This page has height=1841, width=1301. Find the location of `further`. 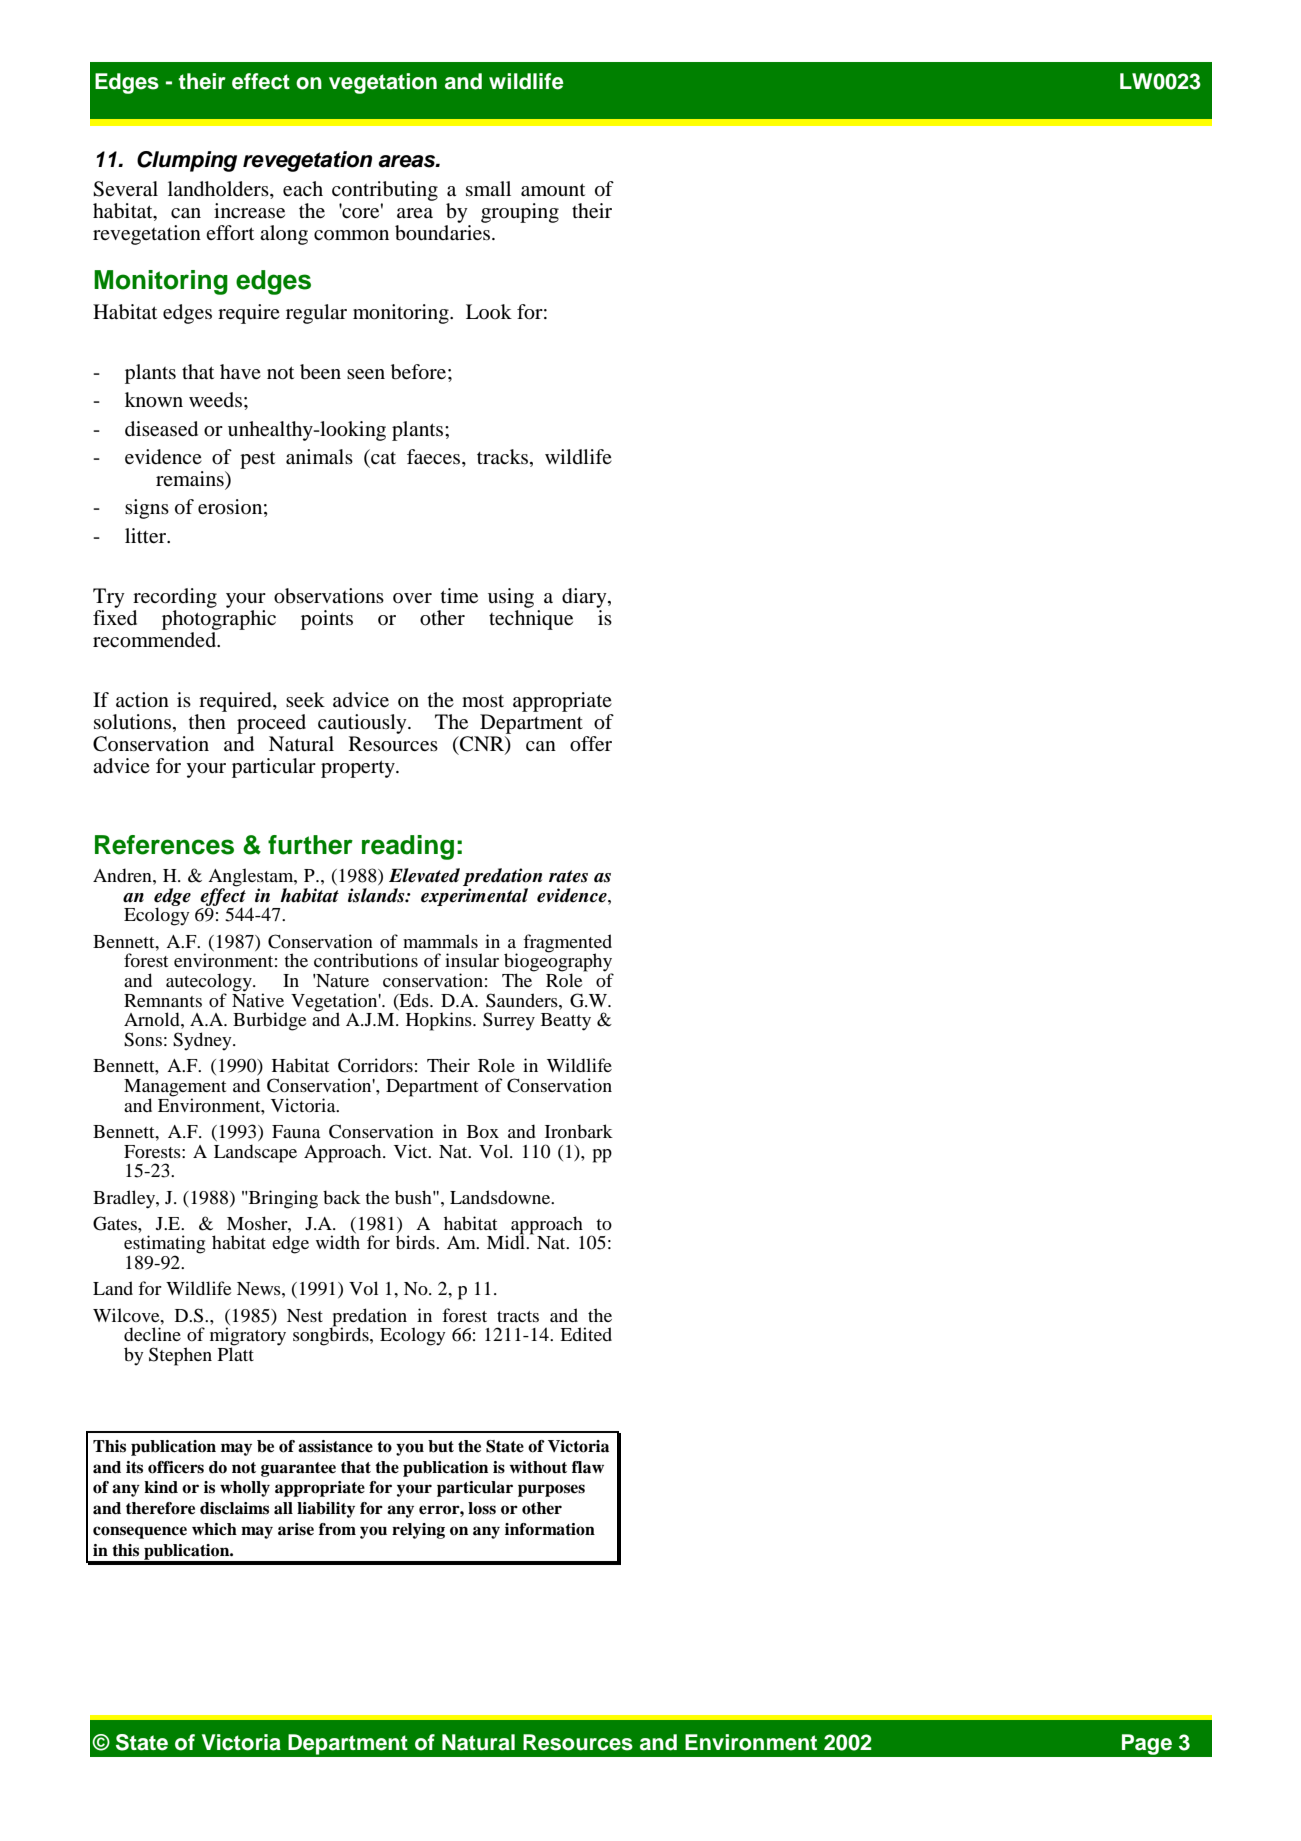

further is located at coordinates (310, 845).
